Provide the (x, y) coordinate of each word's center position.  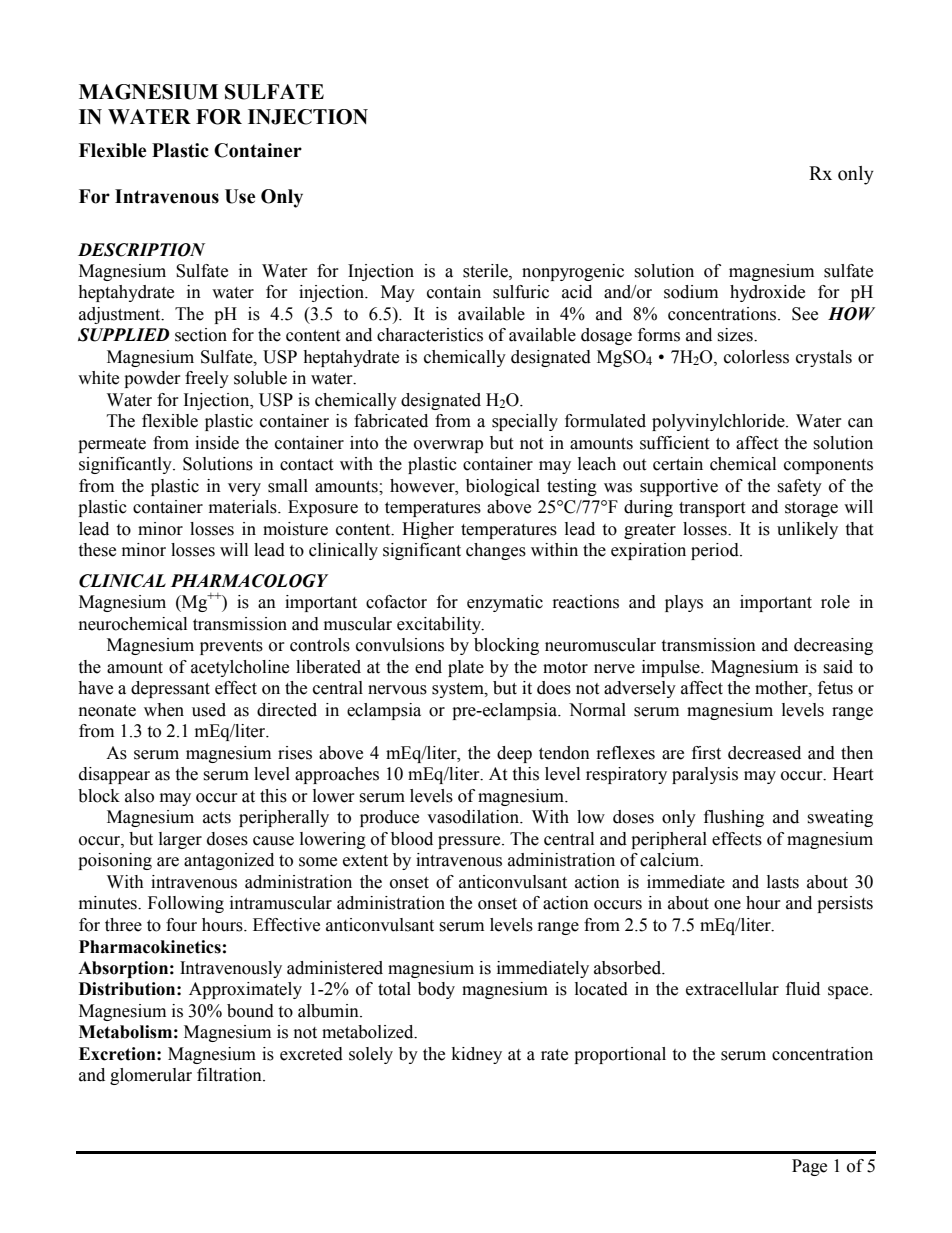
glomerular (151, 1076)
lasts (783, 882)
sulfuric (521, 292)
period (716, 551)
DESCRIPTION (141, 250)
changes (496, 551)
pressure (470, 842)
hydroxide (767, 293)
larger (180, 840)
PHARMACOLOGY (249, 581)
